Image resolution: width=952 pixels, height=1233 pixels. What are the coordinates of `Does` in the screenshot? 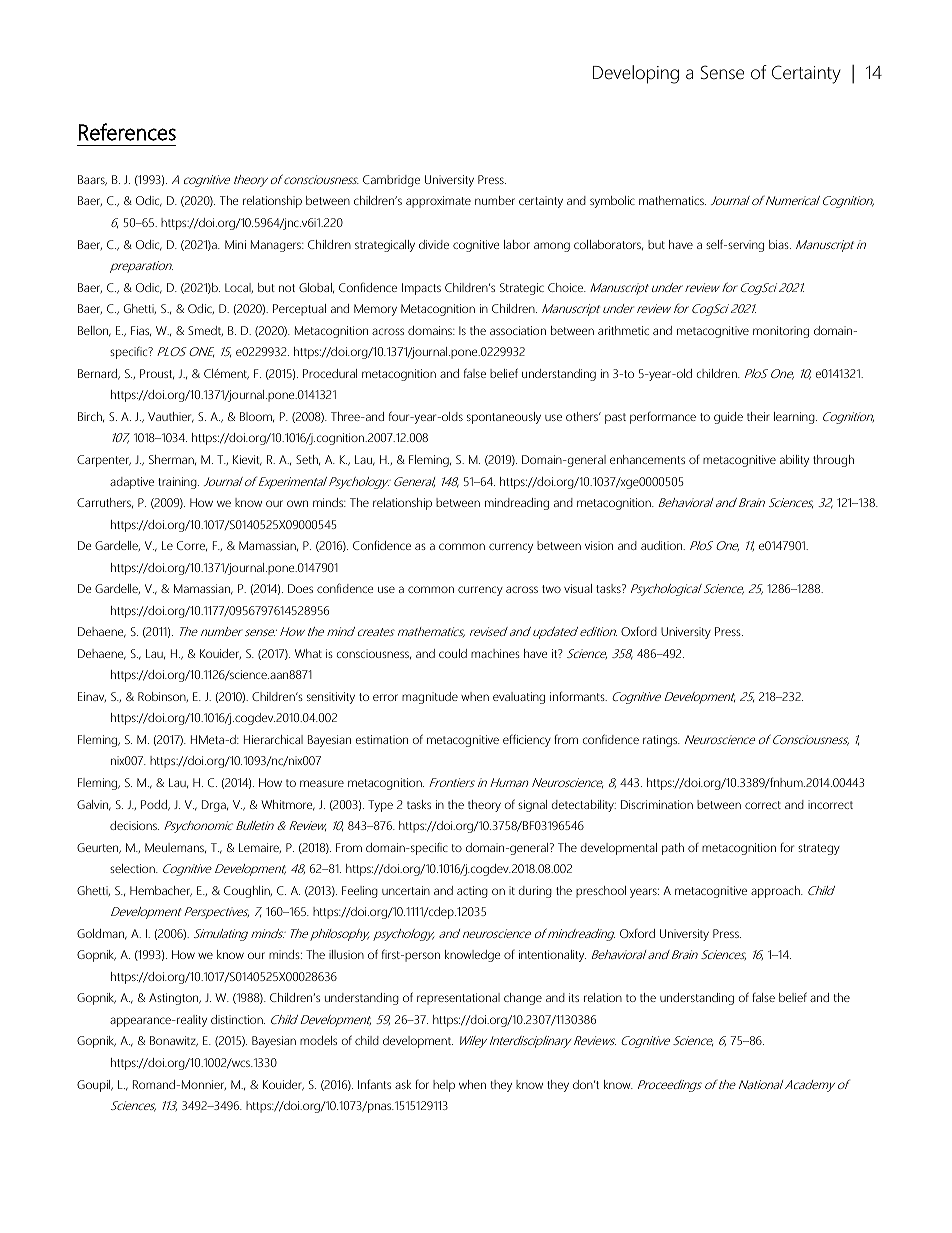 It's located at (300, 588).
